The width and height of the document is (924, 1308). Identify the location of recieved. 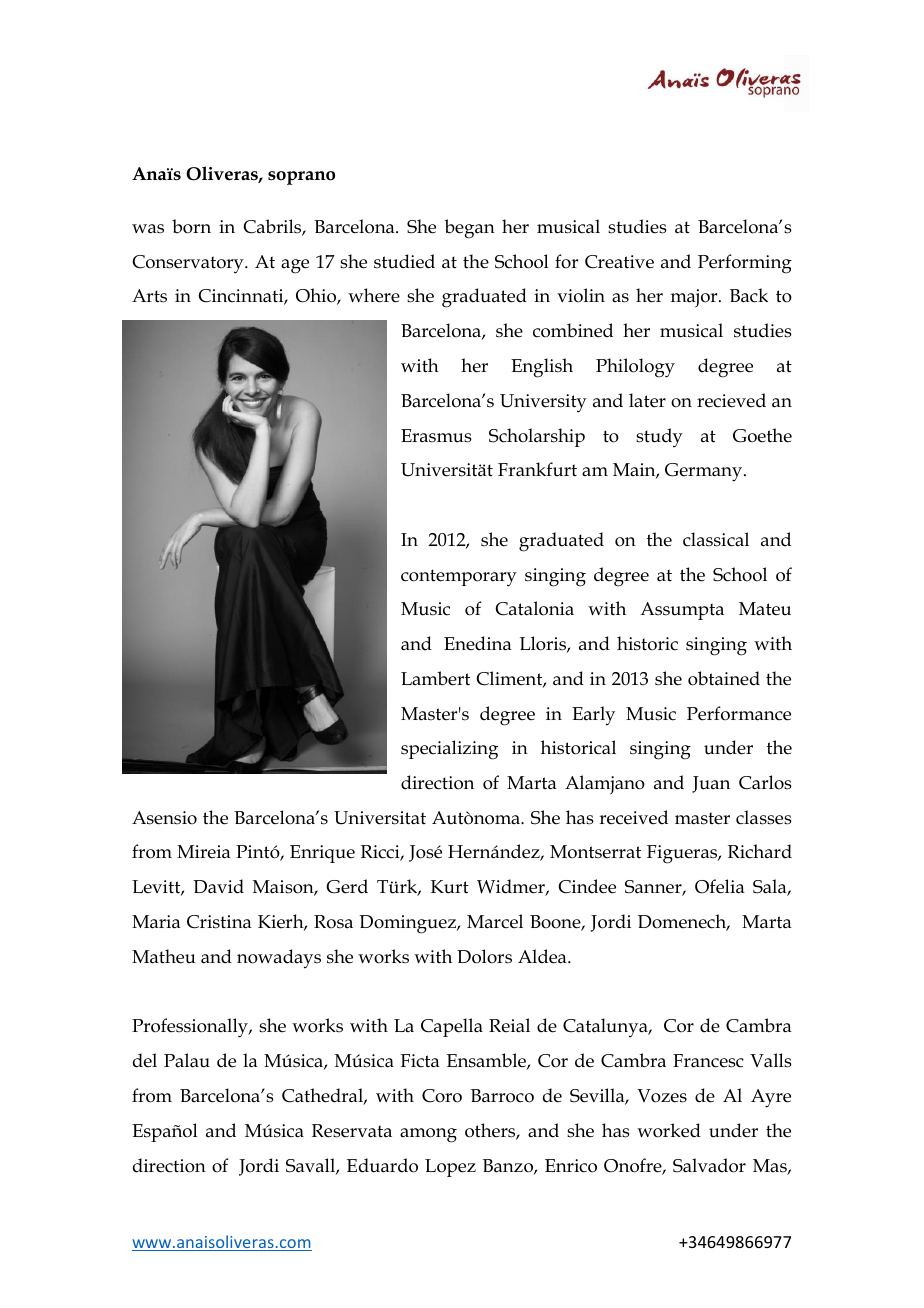
(731, 400).
